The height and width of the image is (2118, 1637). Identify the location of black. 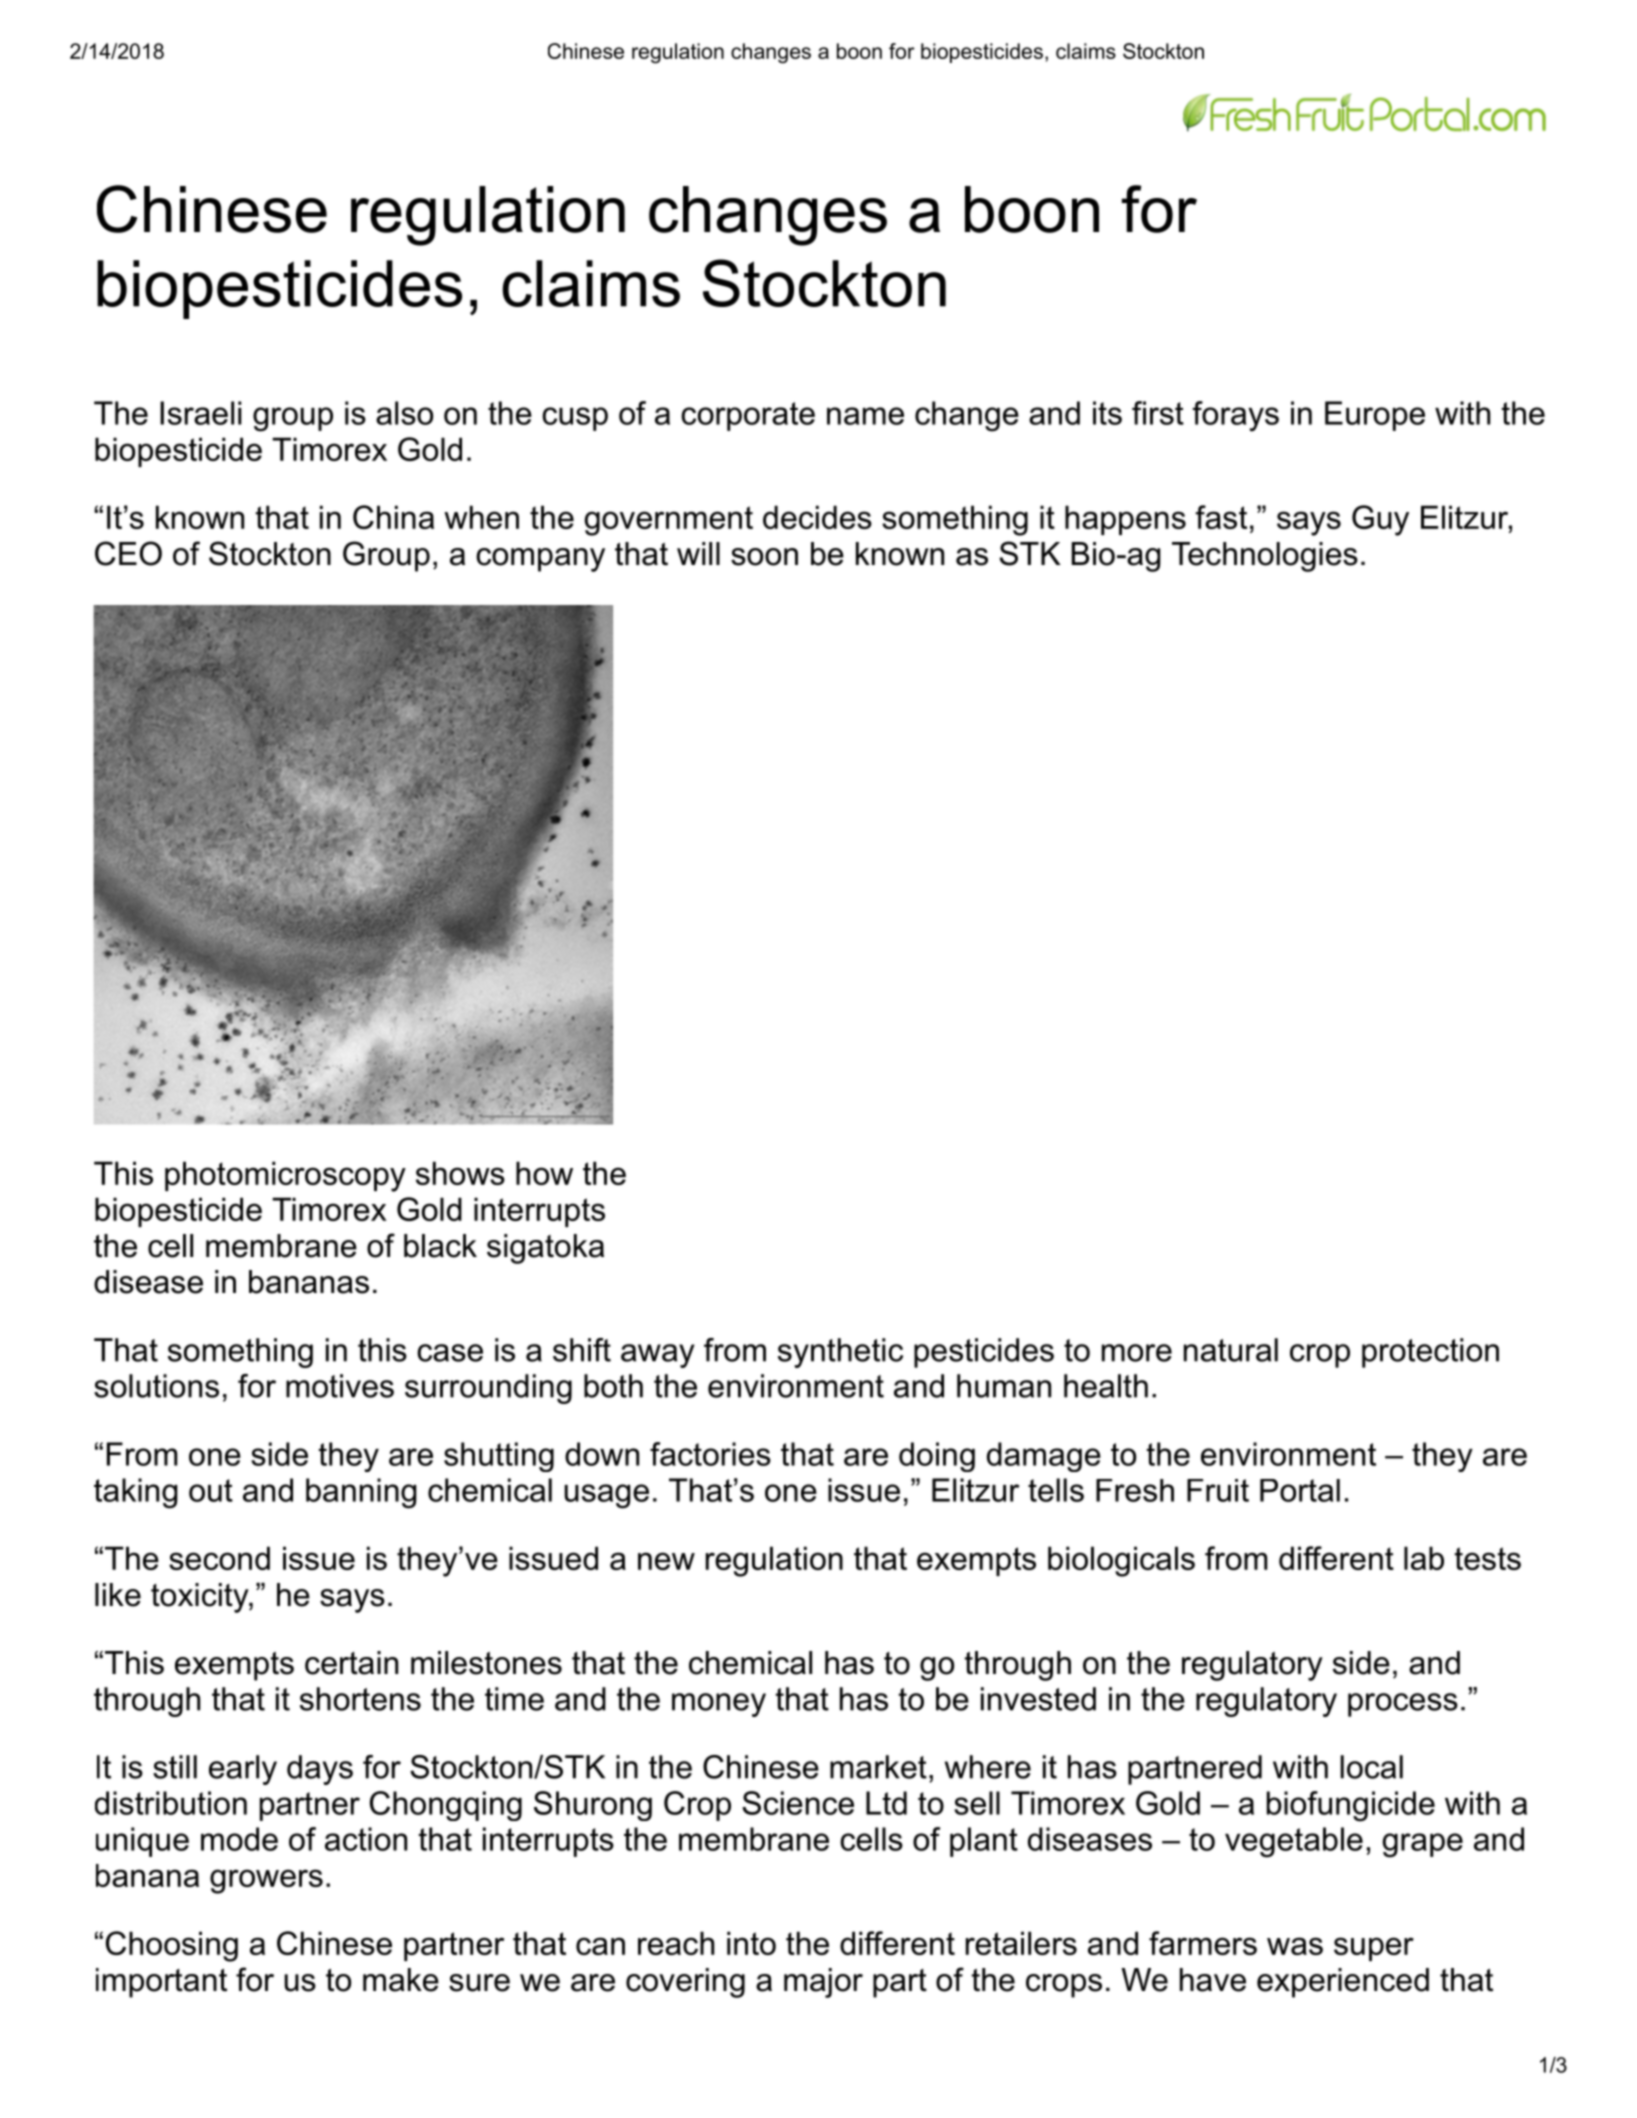
(440, 1246).
